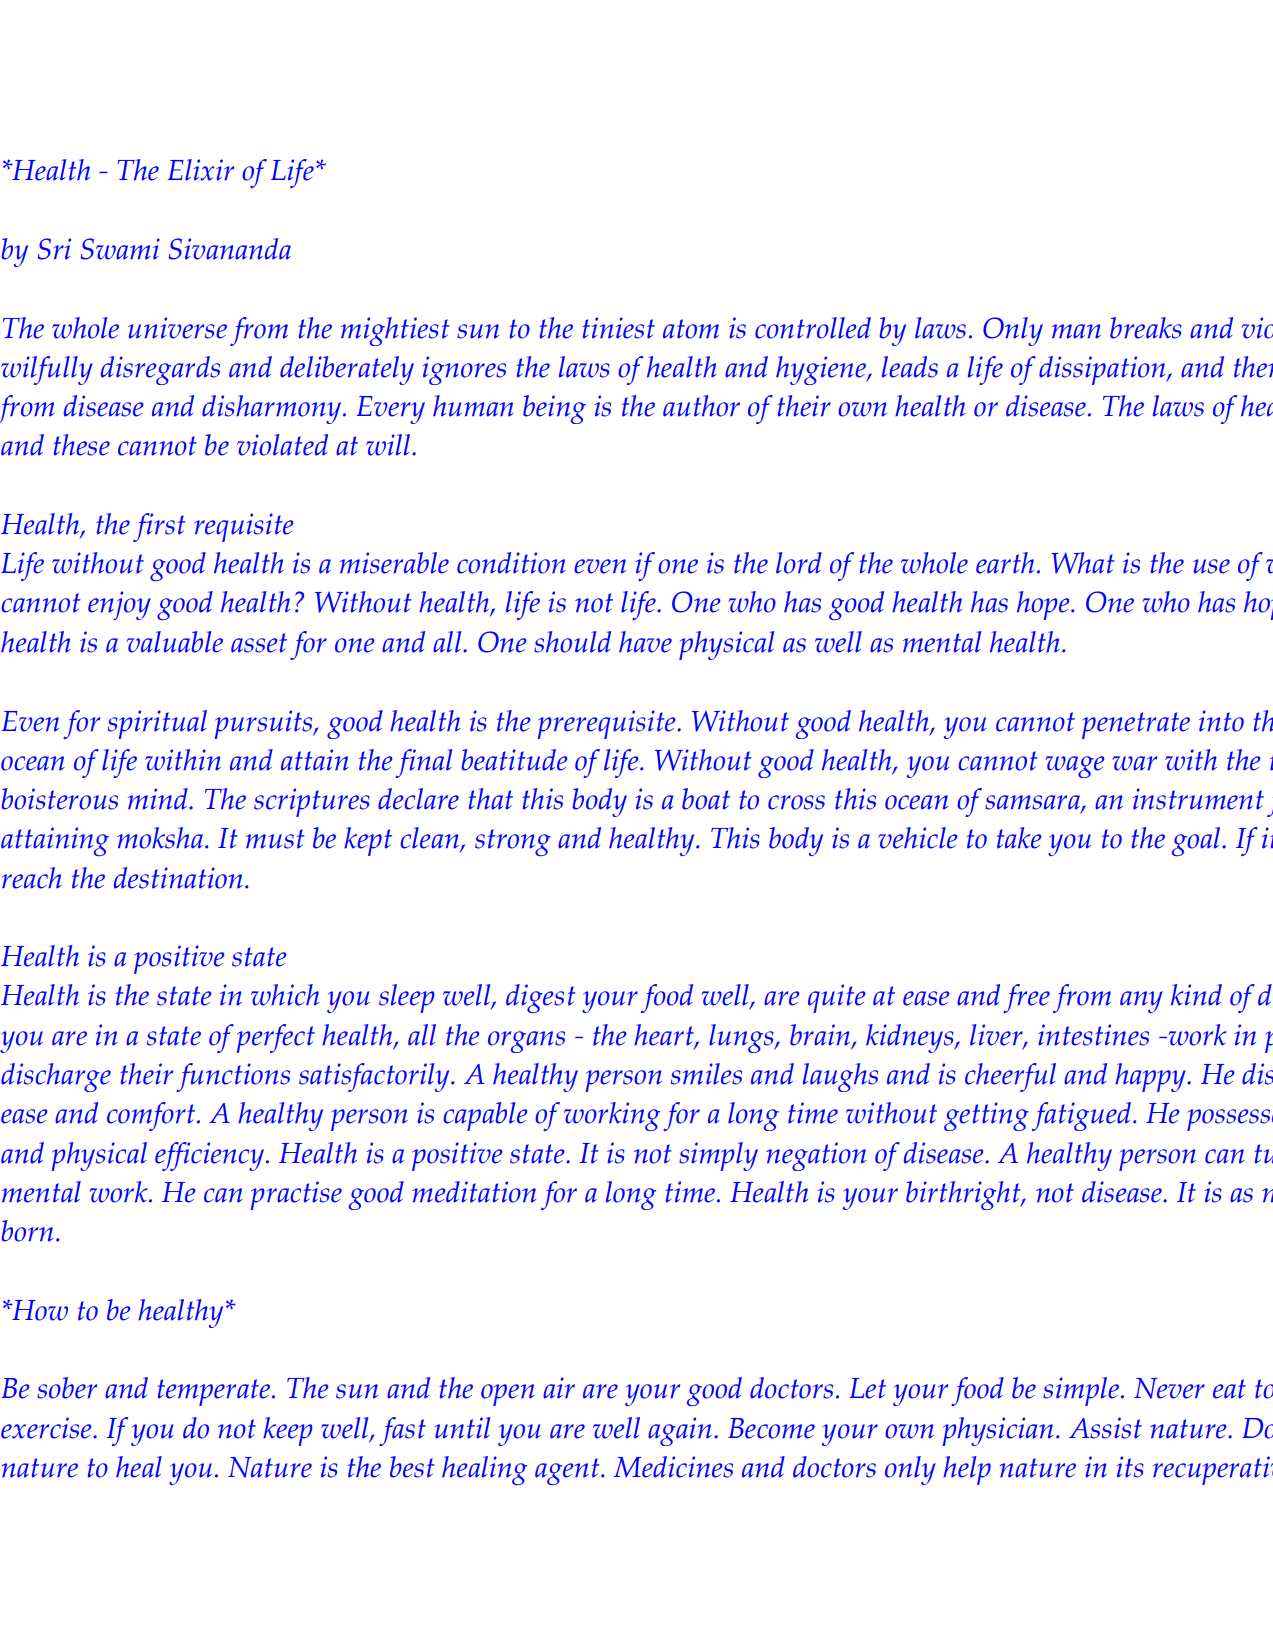 Image resolution: width=1273 pixels, height=1647 pixels. Describe the element at coordinates (201, 170) in the document. I see `Elixir` at that location.
